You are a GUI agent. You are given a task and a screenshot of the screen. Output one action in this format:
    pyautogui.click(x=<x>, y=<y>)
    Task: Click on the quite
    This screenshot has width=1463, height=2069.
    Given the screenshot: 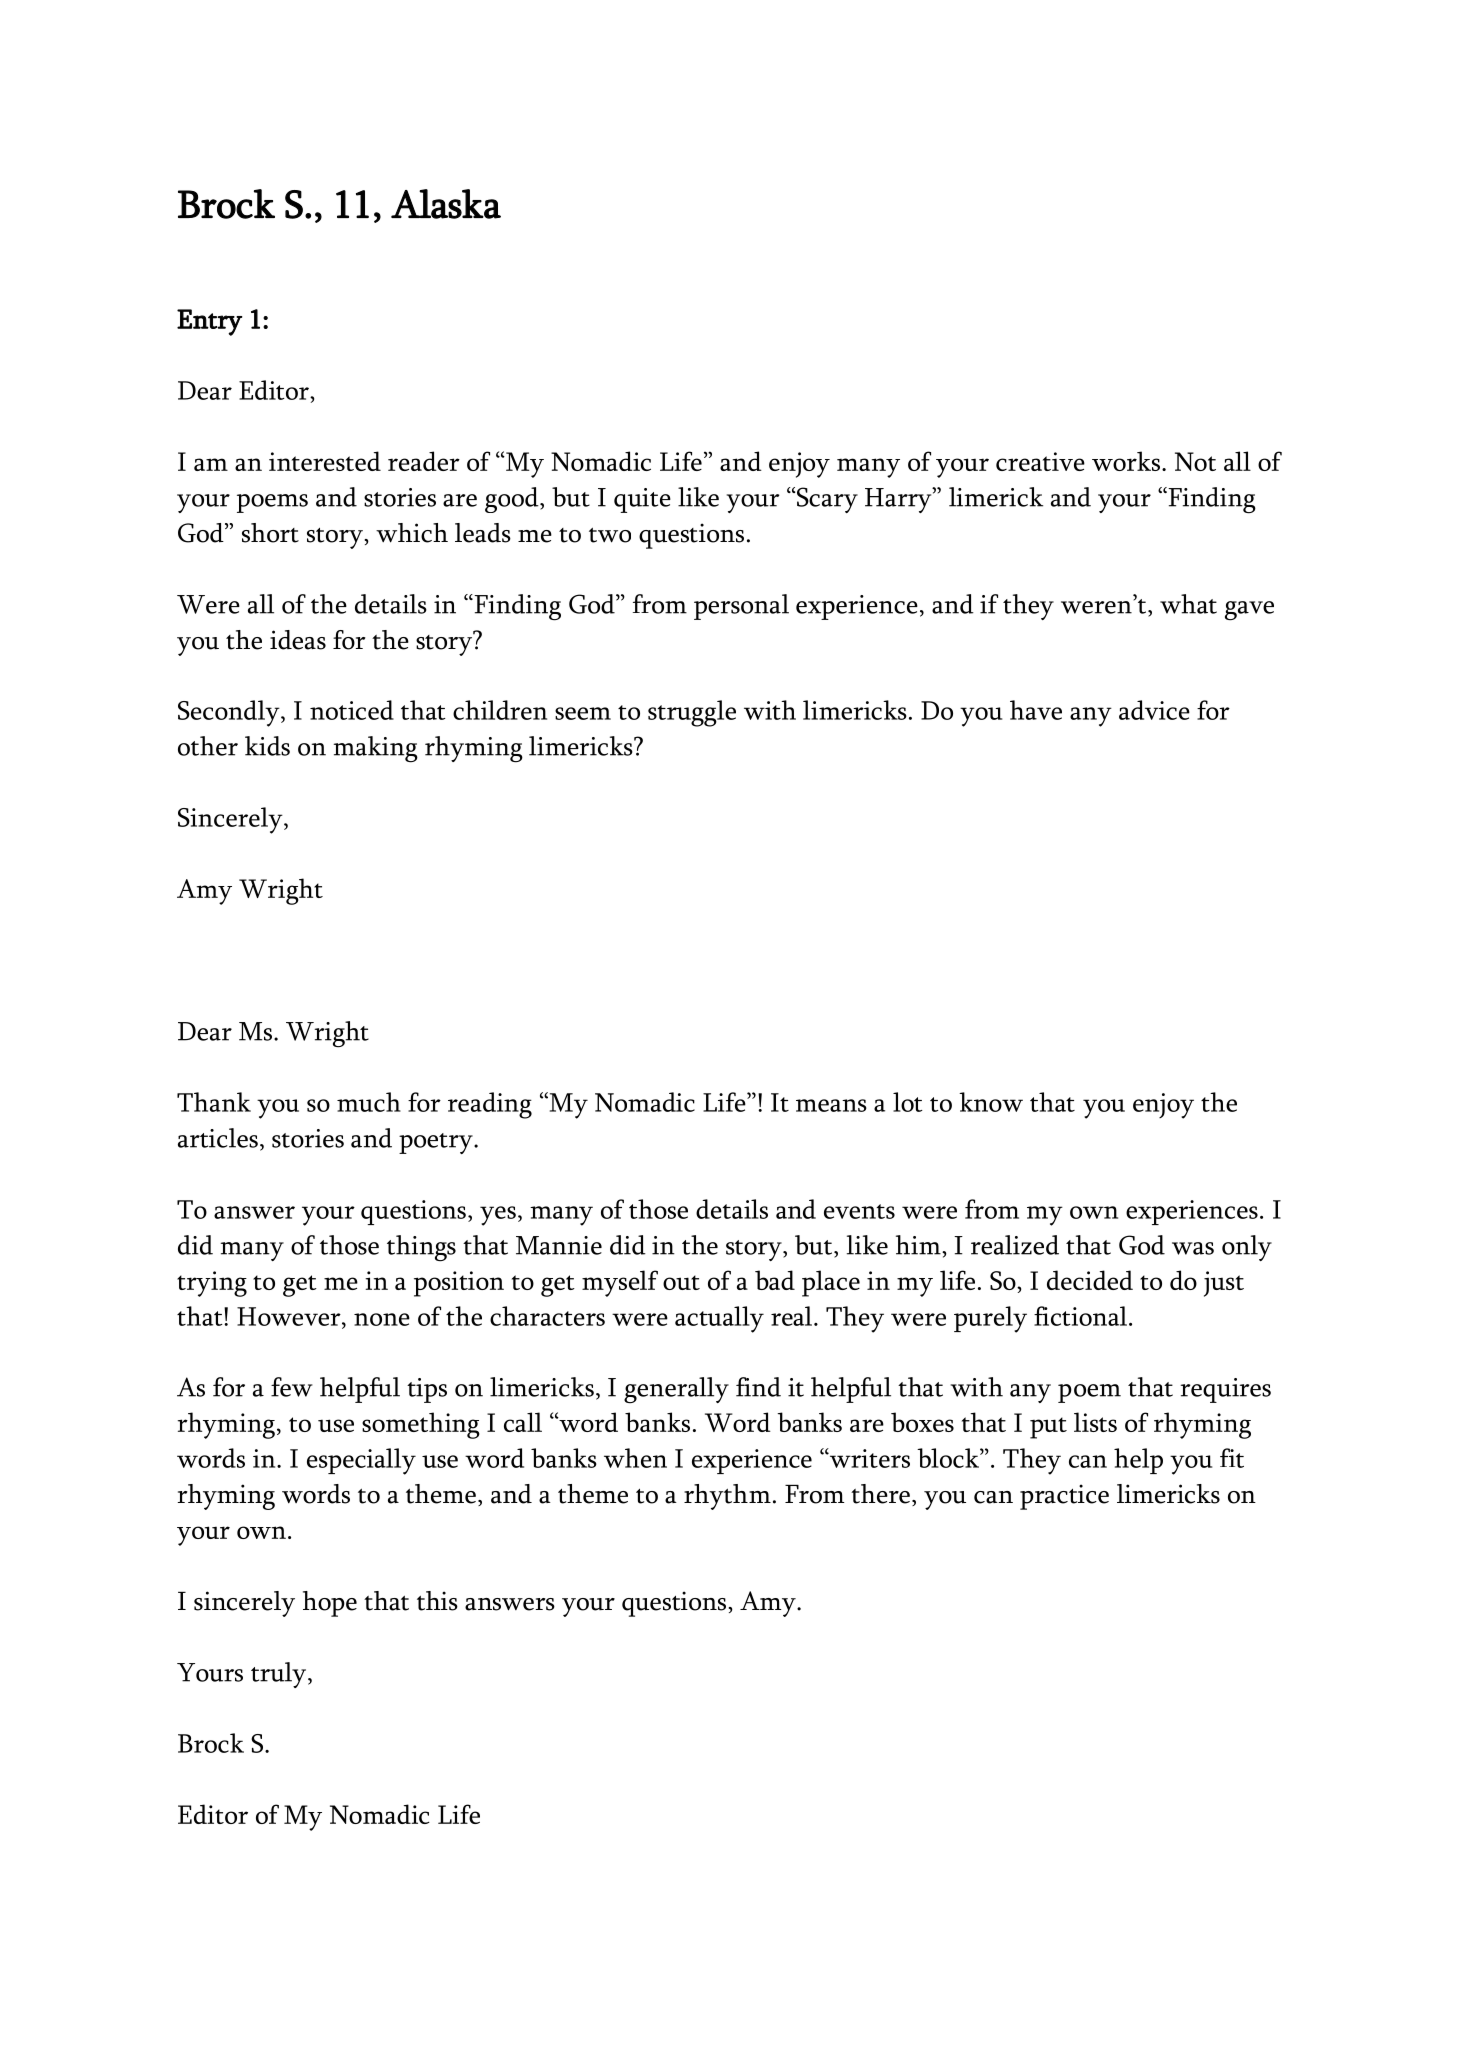 What is the action you would take?
    pyautogui.click(x=642, y=500)
